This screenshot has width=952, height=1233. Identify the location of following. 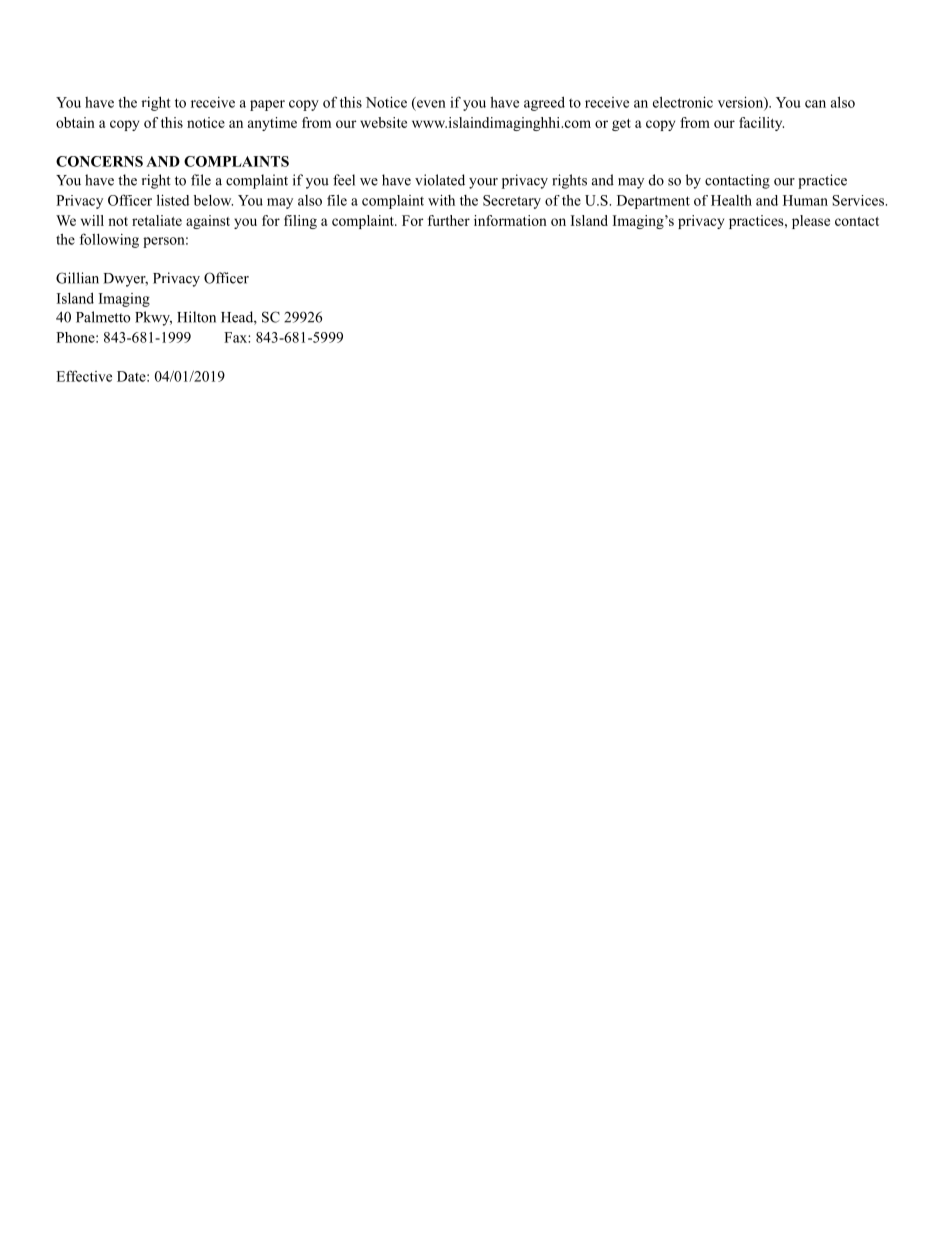
(109, 240).
